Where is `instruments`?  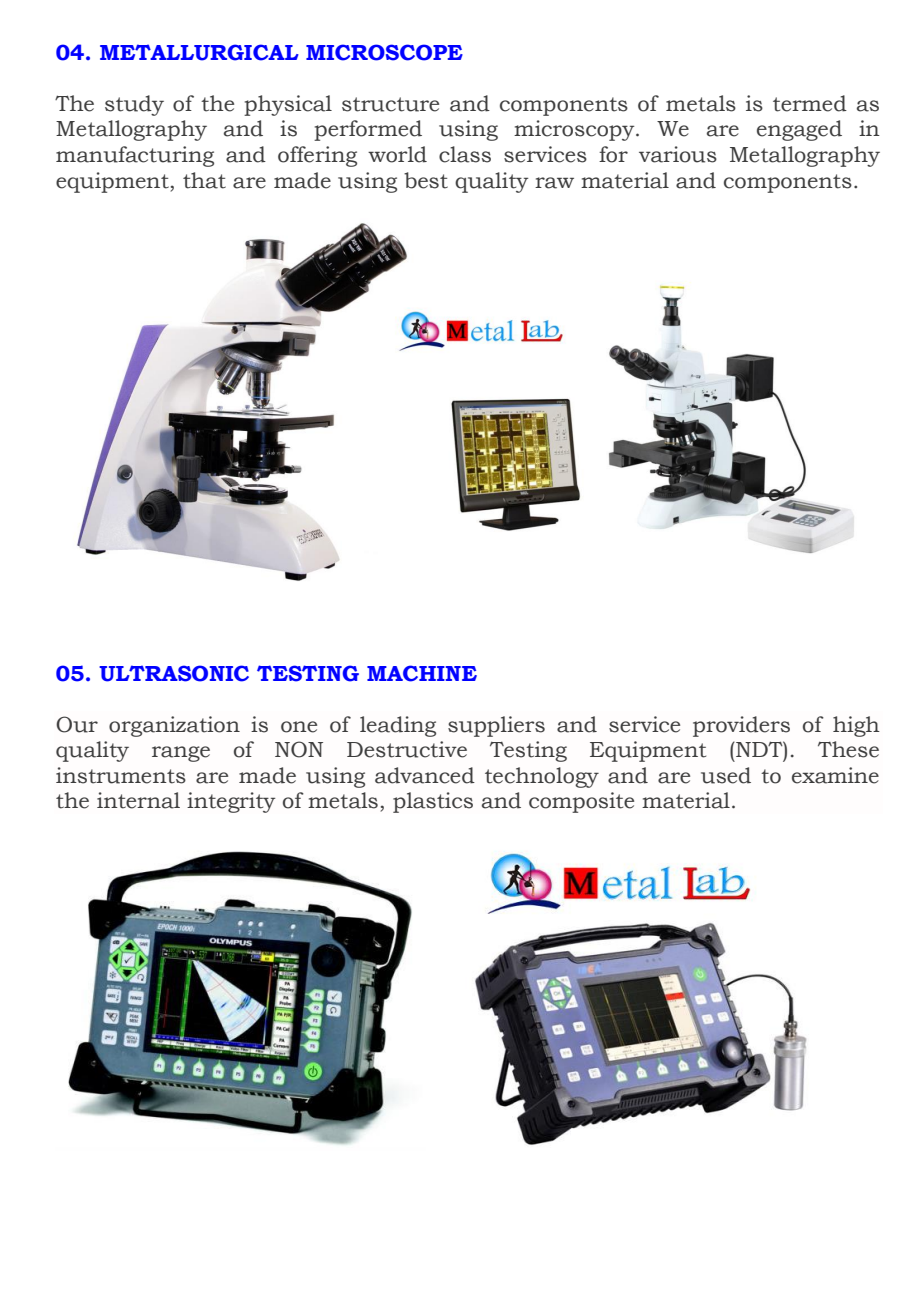
instruments is located at coordinates (121, 775).
